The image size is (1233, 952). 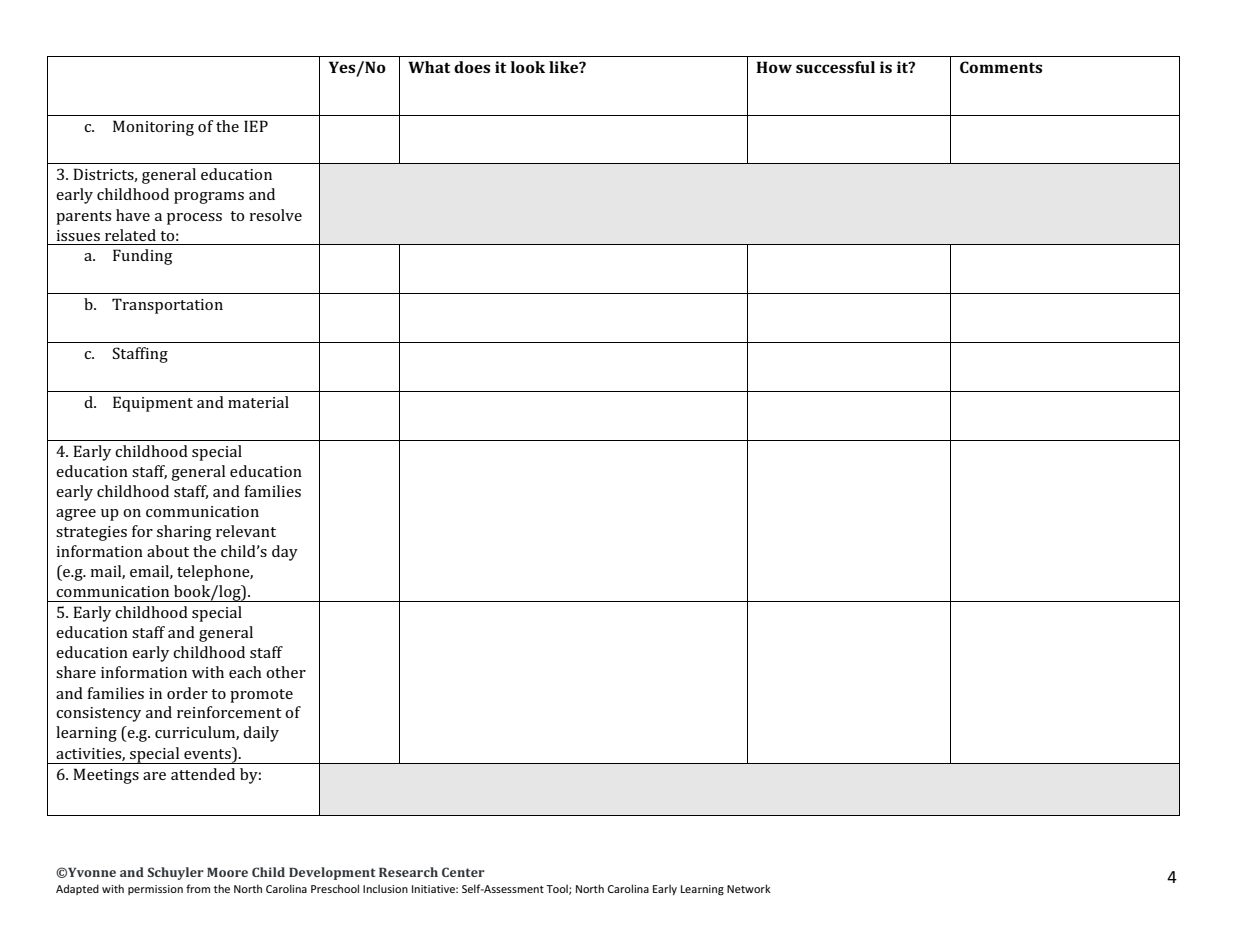 I want to click on material, so click(x=258, y=402).
